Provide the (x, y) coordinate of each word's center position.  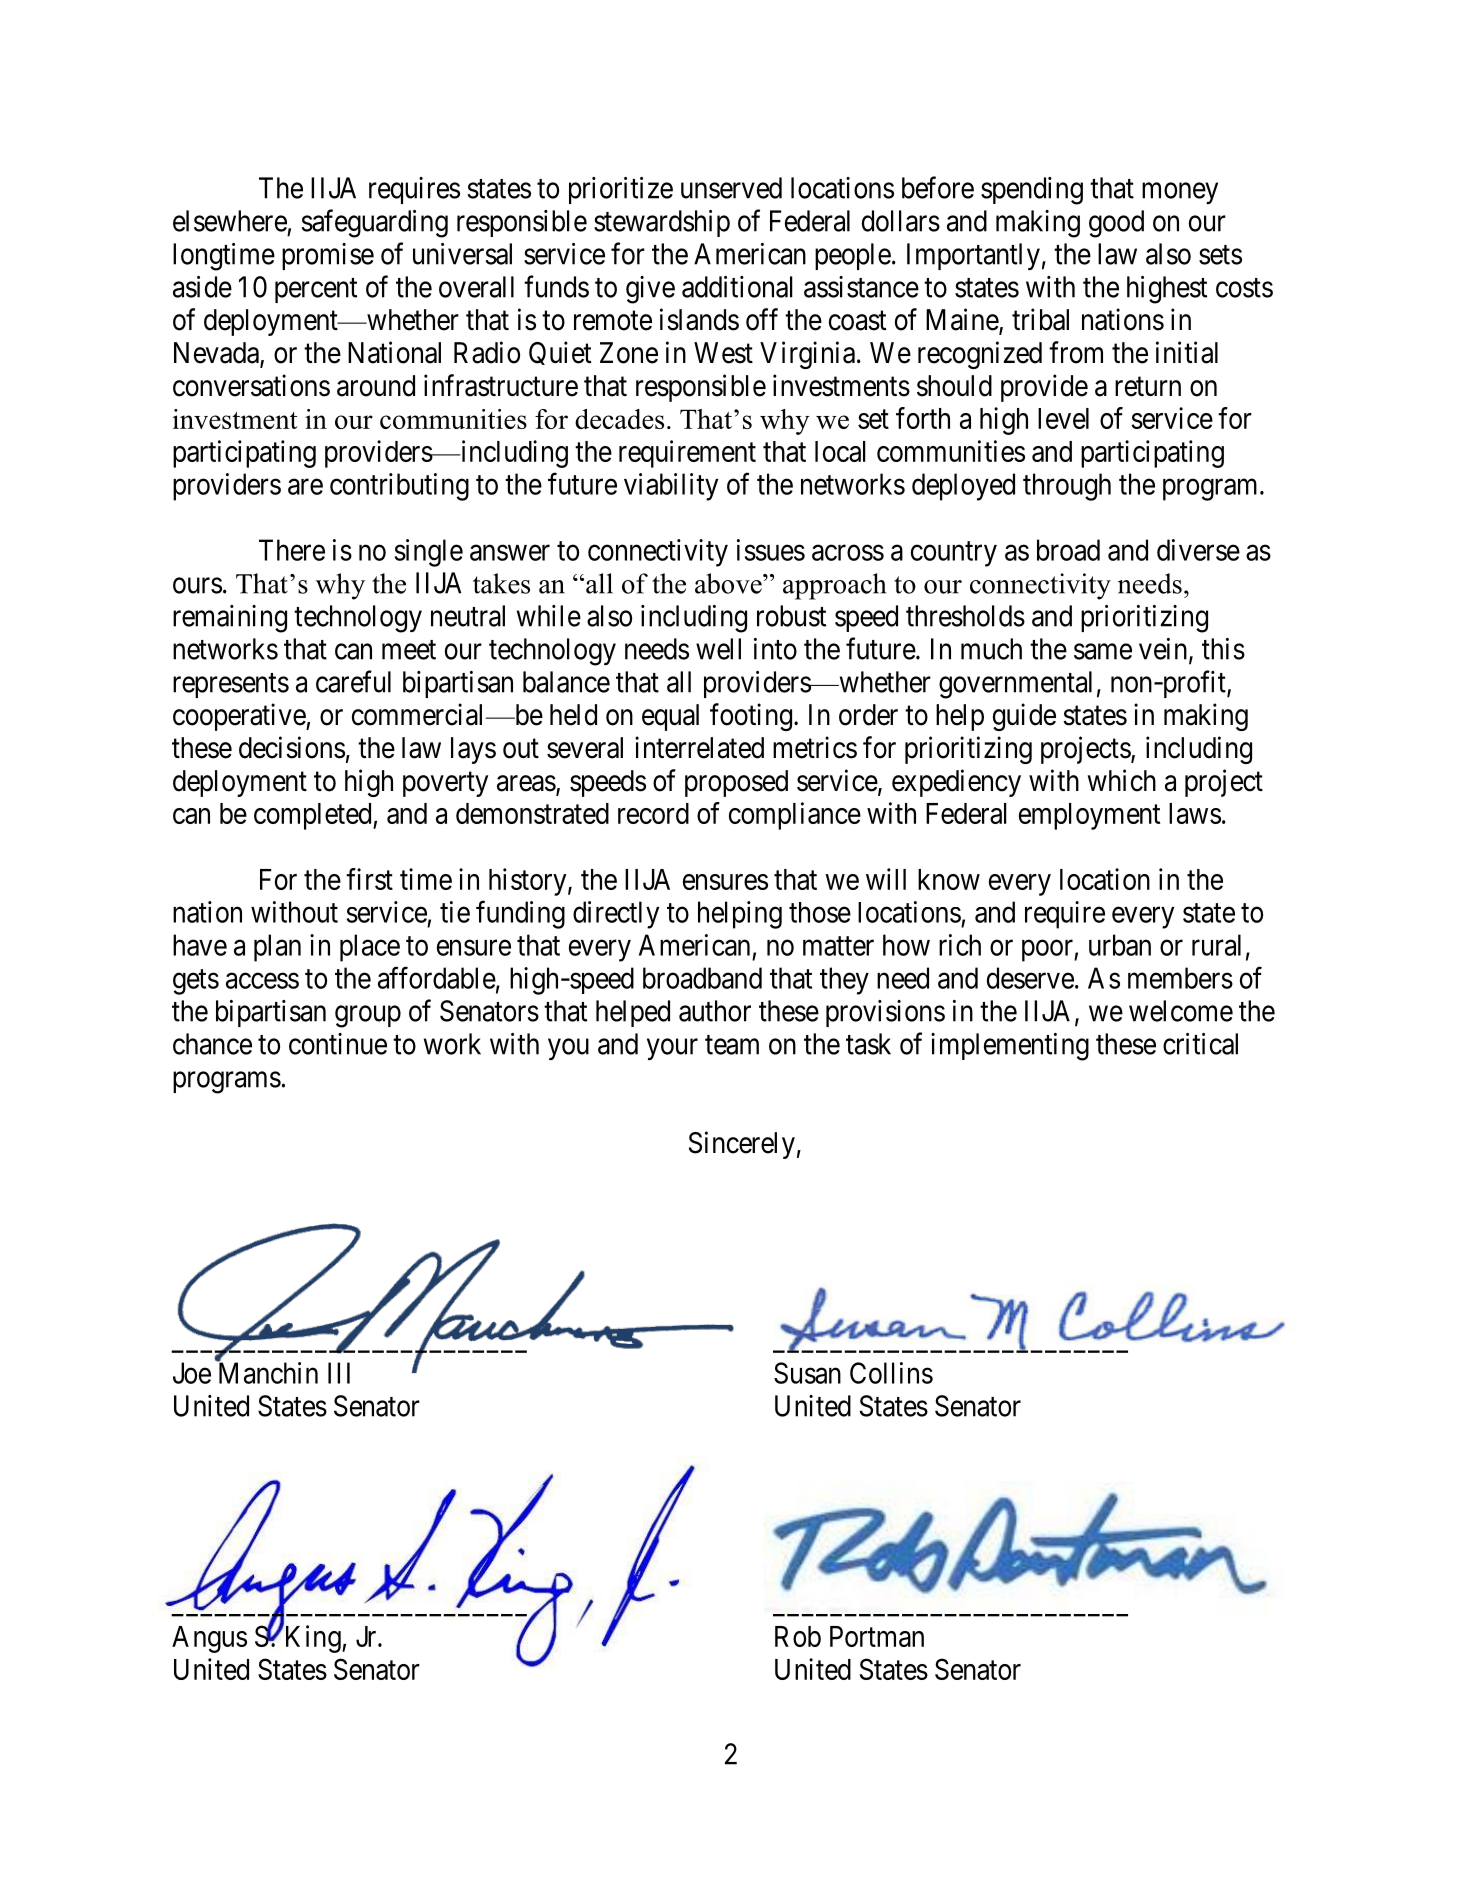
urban (1120, 945)
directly (616, 915)
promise (328, 256)
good (1116, 224)
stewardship (662, 223)
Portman (877, 1636)
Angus (209, 1639)
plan (277, 948)
